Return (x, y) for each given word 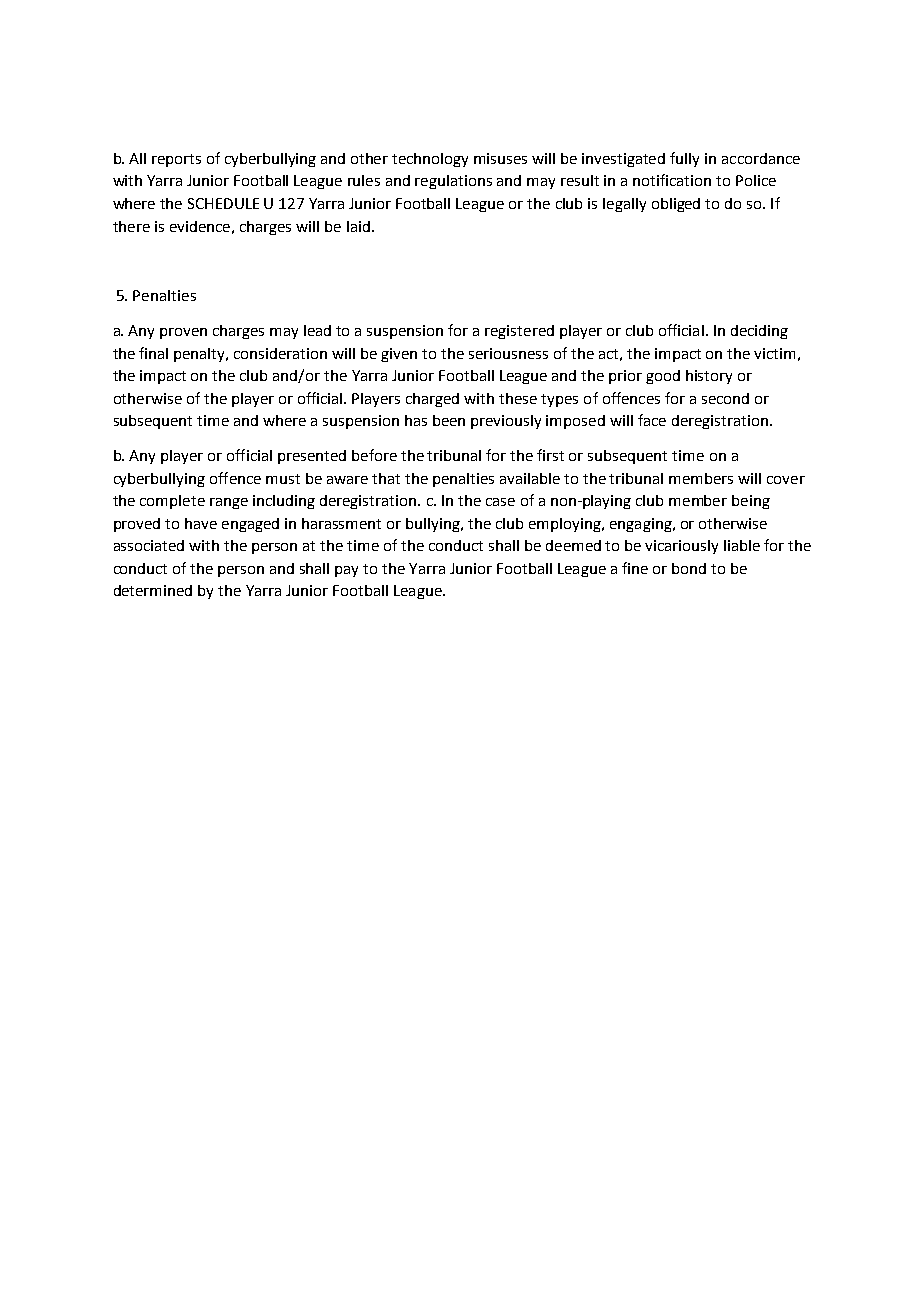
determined (153, 590)
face (652, 420)
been (449, 420)
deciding (759, 332)
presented (312, 457)
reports (176, 160)
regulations (453, 182)
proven (183, 333)
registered (519, 332)
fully (684, 159)
